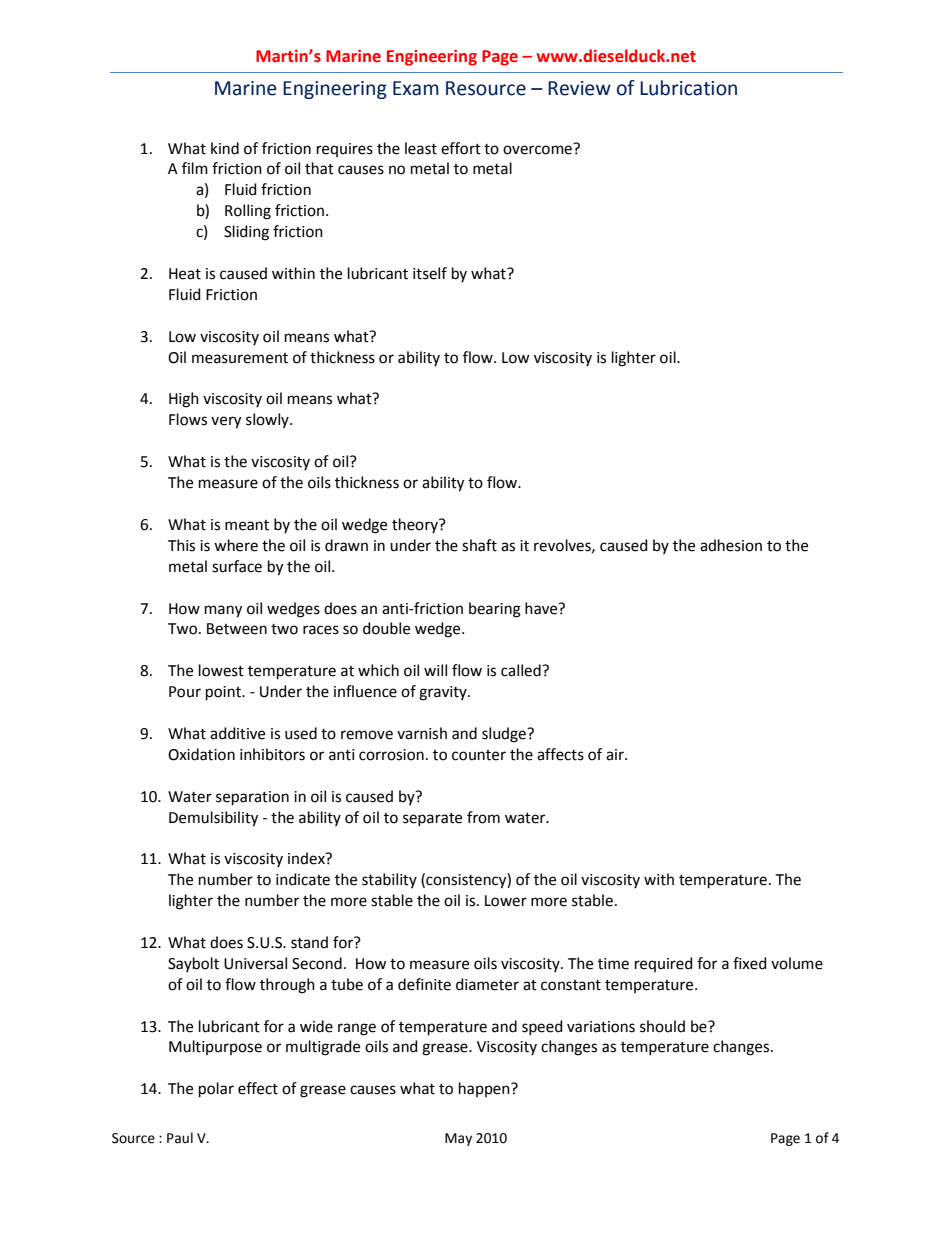 The image size is (952, 1233). What do you see at coordinates (731, 545) in the screenshot?
I see `adhesion` at bounding box center [731, 545].
